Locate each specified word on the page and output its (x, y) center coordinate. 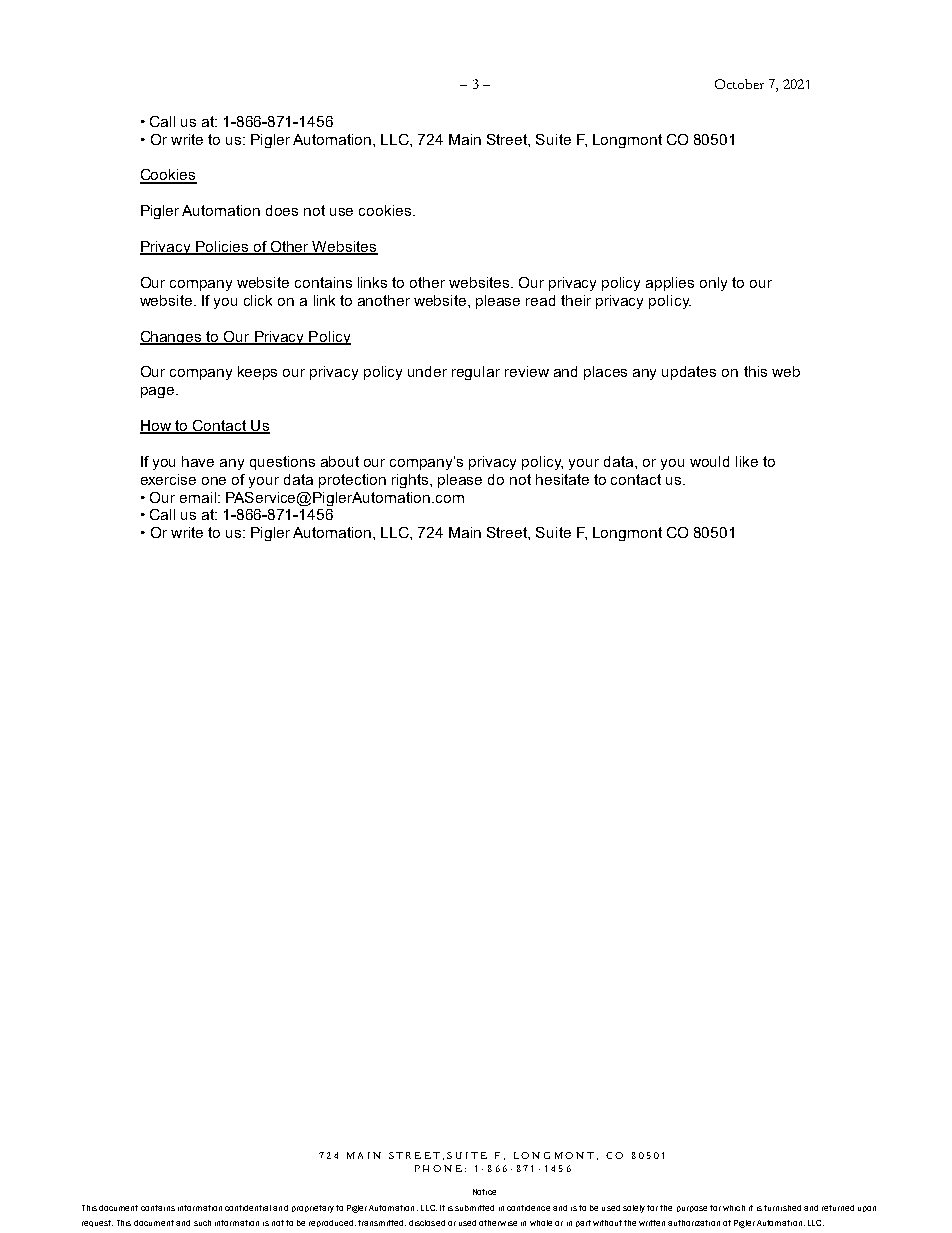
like (747, 461)
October (739, 84)
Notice (484, 1192)
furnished (782, 1208)
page (157, 392)
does (282, 210)
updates (689, 373)
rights (411, 481)
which (734, 1208)
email (198, 497)
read (540, 300)
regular (476, 373)
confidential (248, 1208)
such (202, 1223)
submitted (474, 1208)
